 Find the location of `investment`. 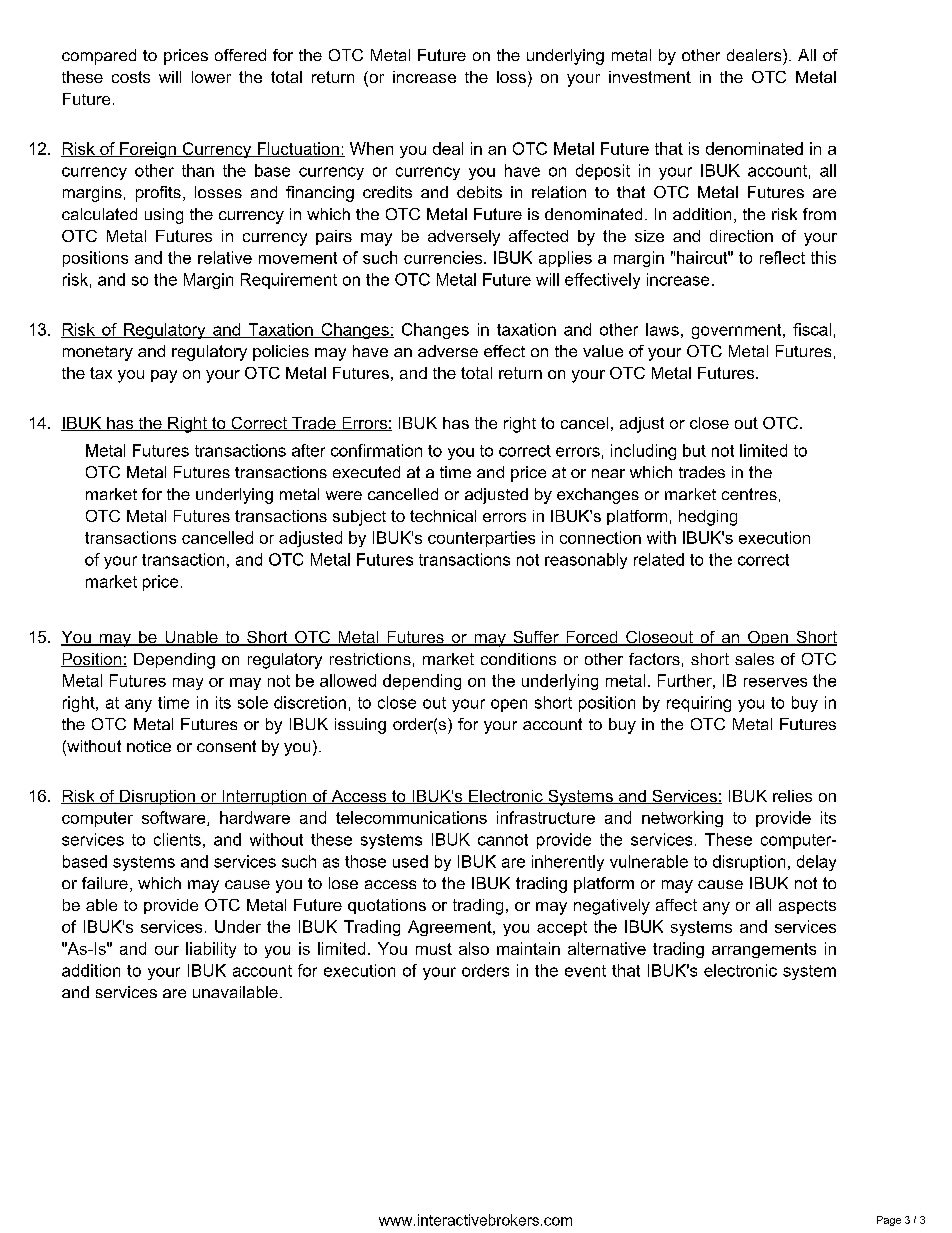

investment is located at coordinates (650, 77).
